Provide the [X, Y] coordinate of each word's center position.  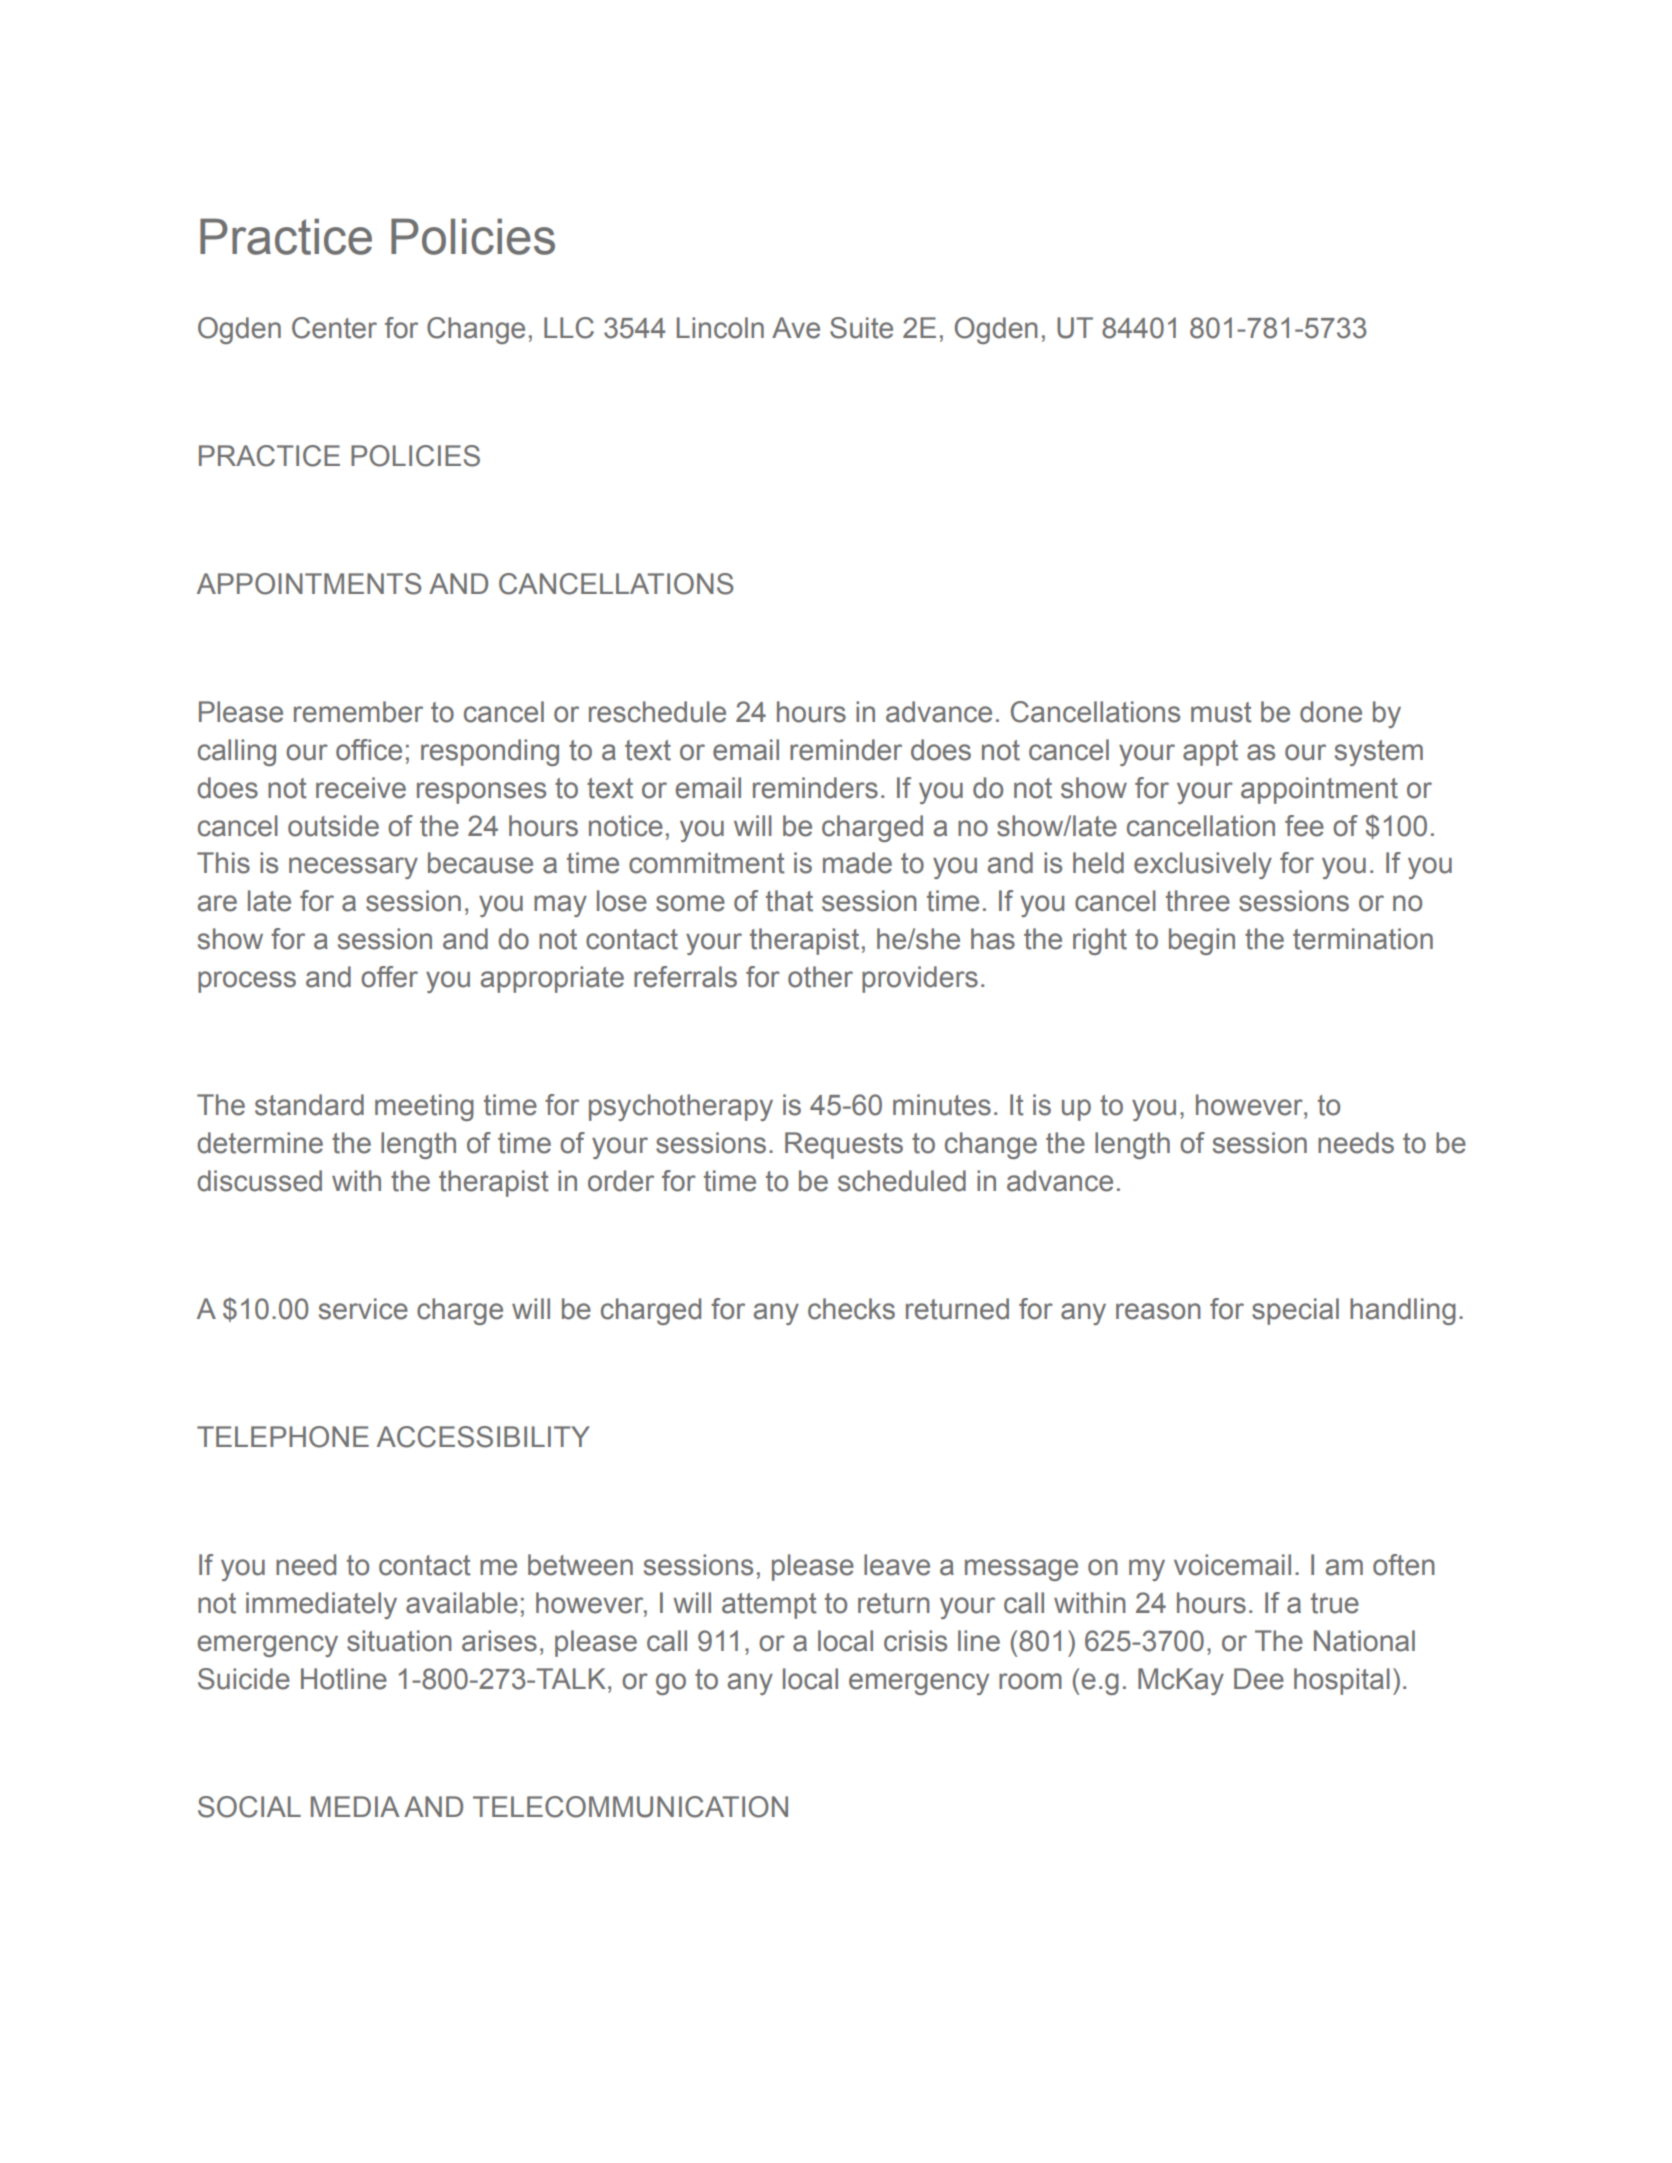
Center [334, 328]
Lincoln [720, 328]
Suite [861, 328]
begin [1202, 941]
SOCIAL [249, 1807]
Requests [844, 1145]
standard [309, 1105]
